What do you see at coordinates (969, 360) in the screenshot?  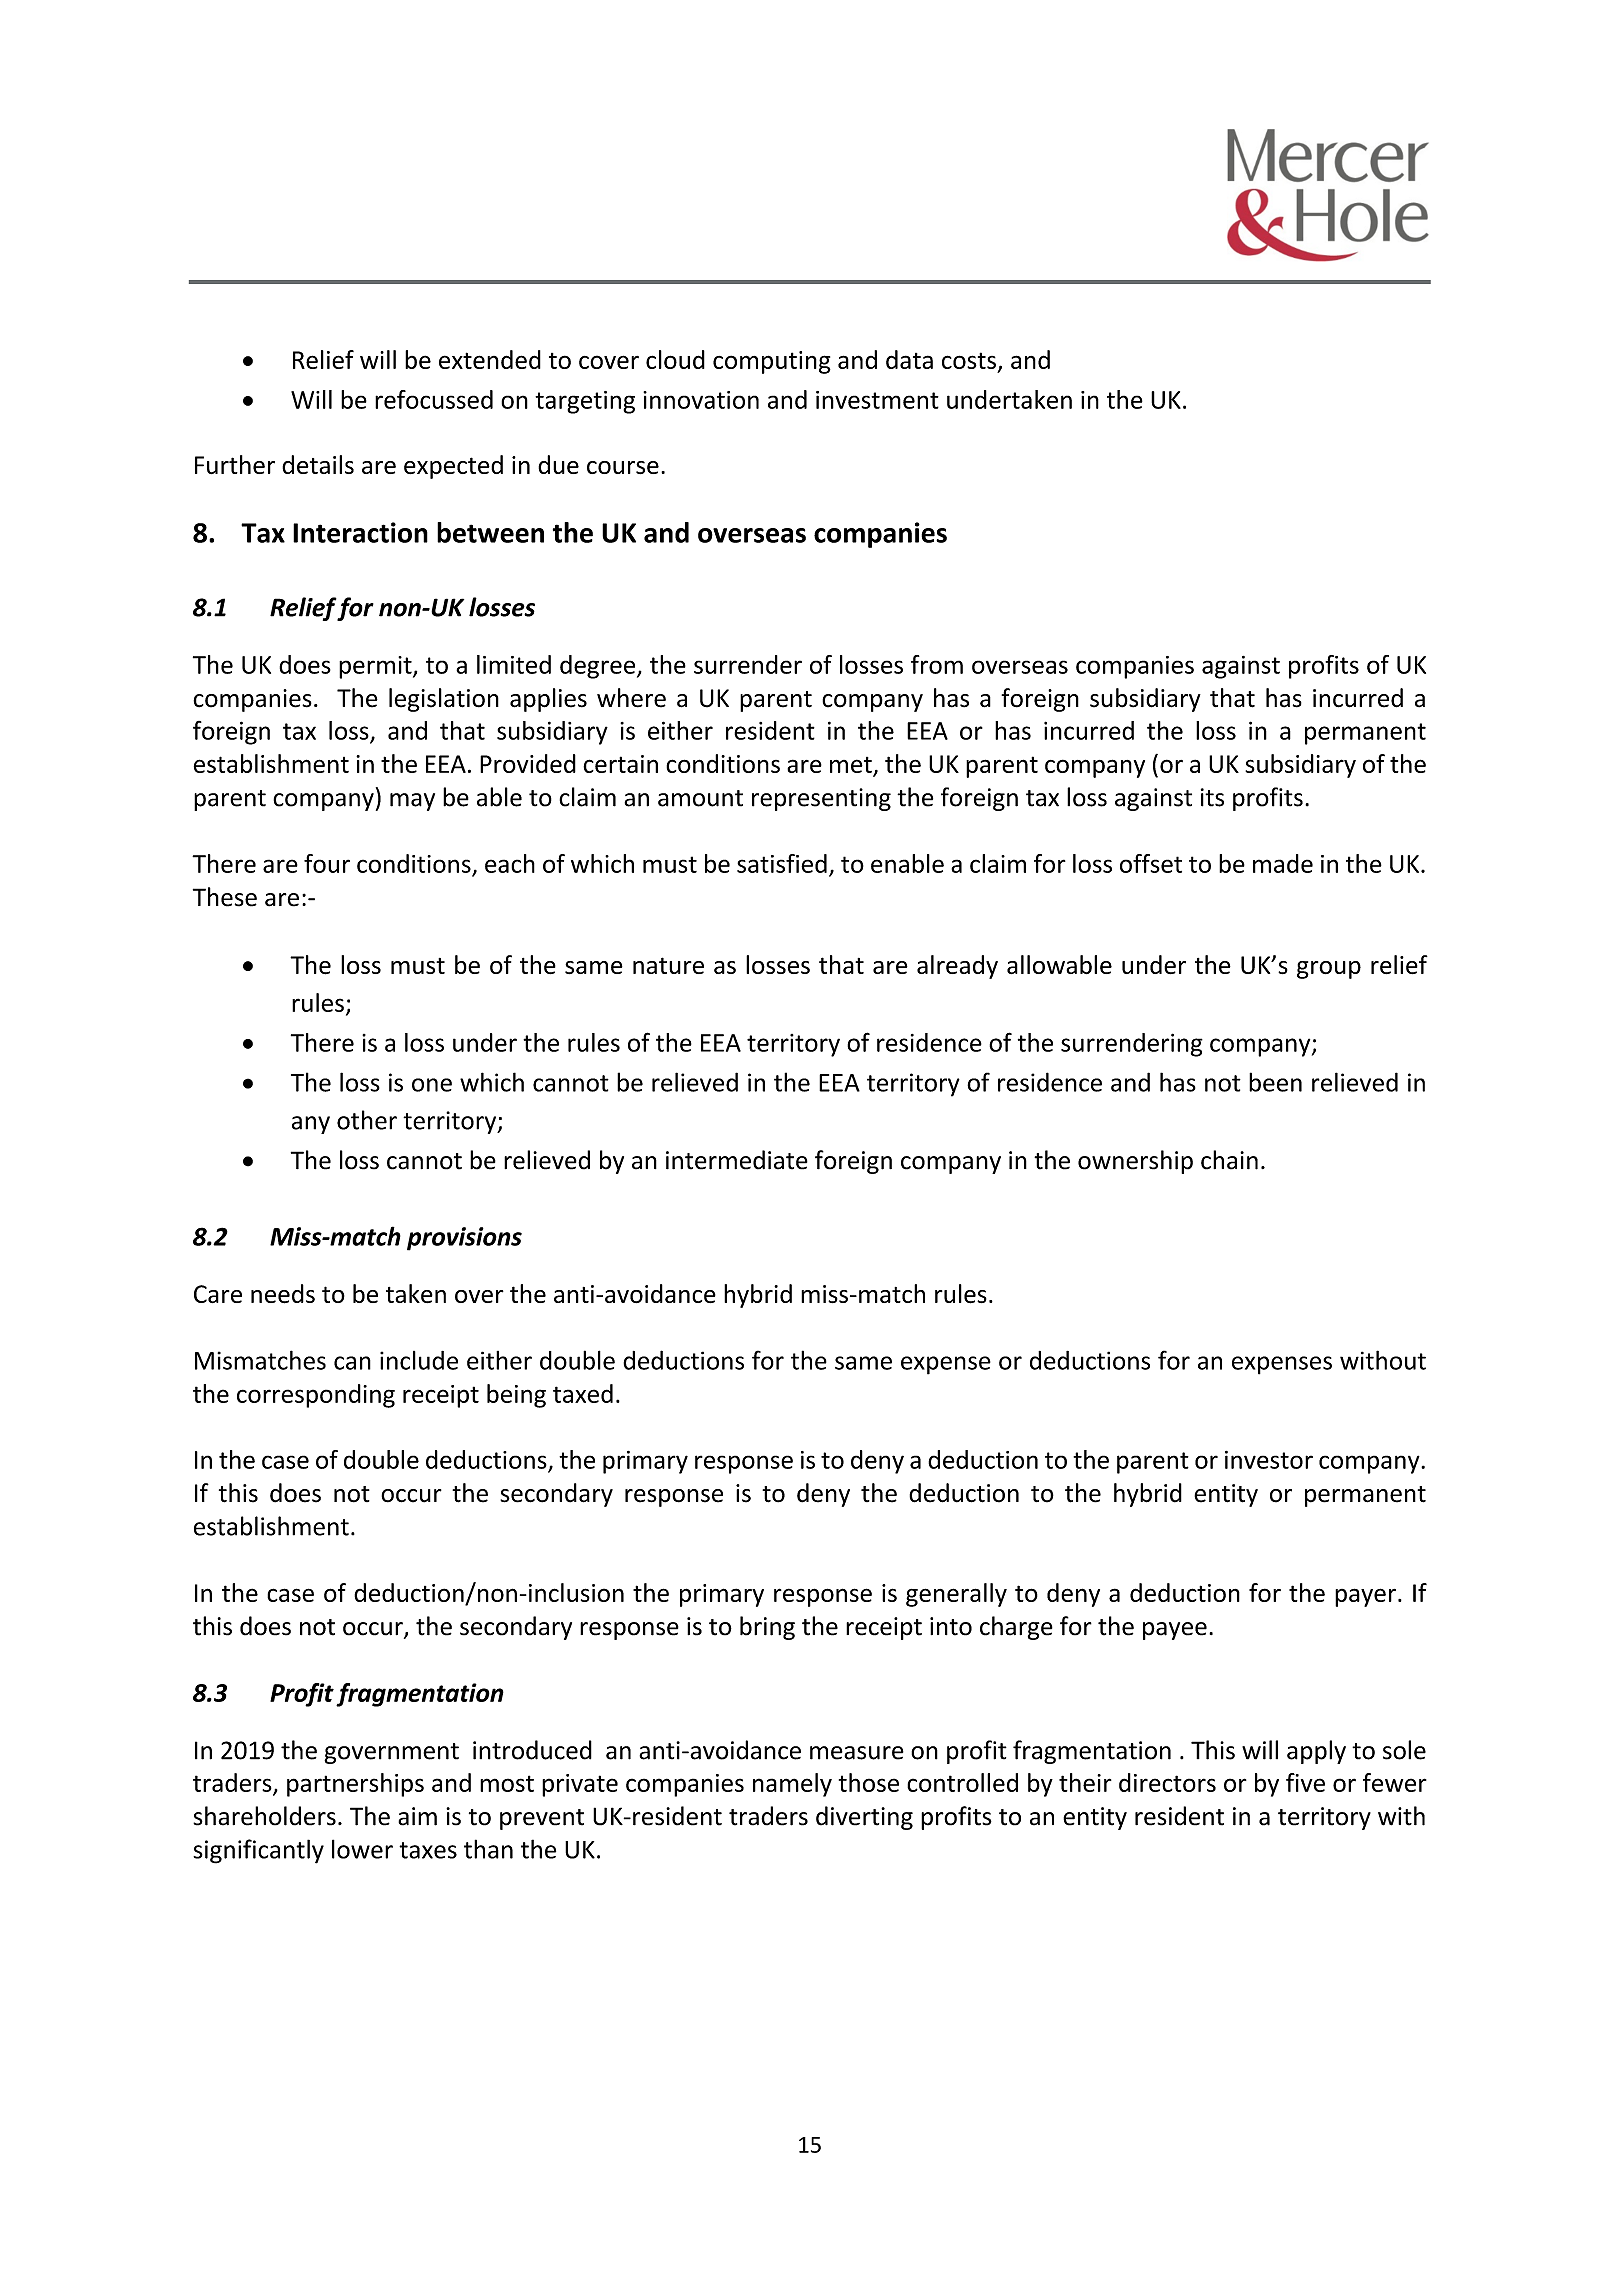 I see `costs` at bounding box center [969, 360].
